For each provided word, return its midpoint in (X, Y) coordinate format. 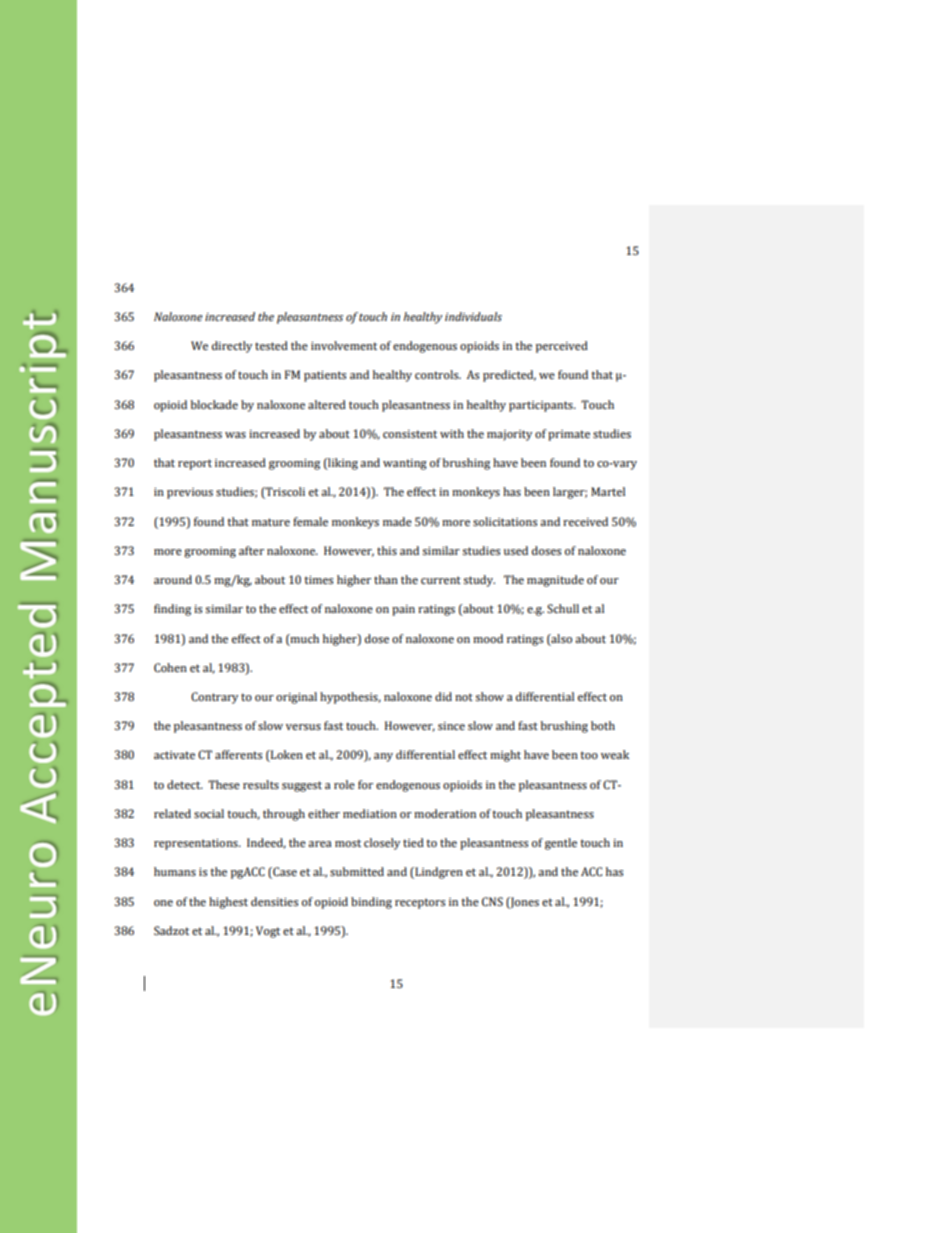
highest (228, 903)
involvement (344, 345)
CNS (492, 902)
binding (371, 903)
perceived (562, 347)
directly (232, 347)
